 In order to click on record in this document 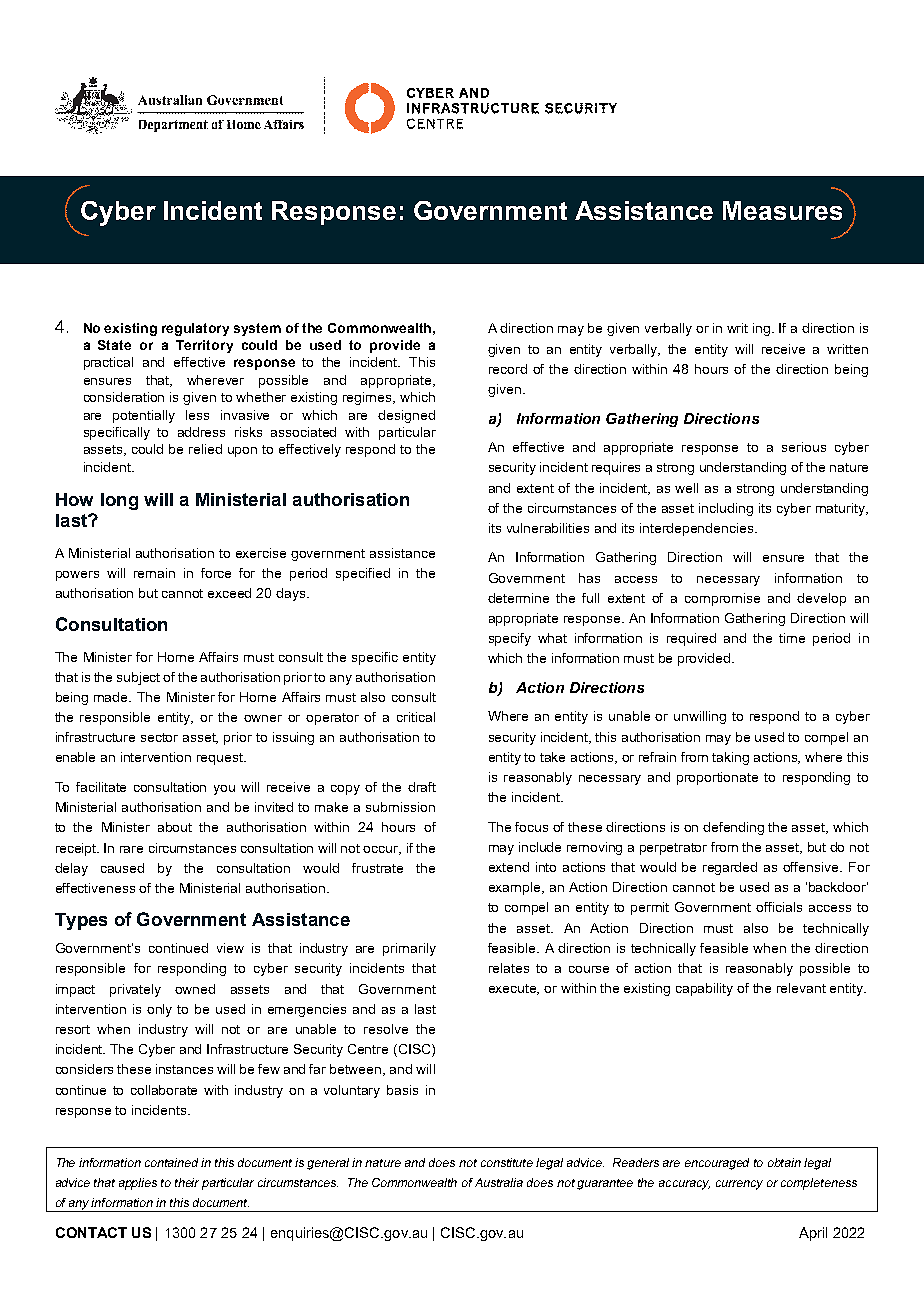, I will do `click(508, 369)`.
